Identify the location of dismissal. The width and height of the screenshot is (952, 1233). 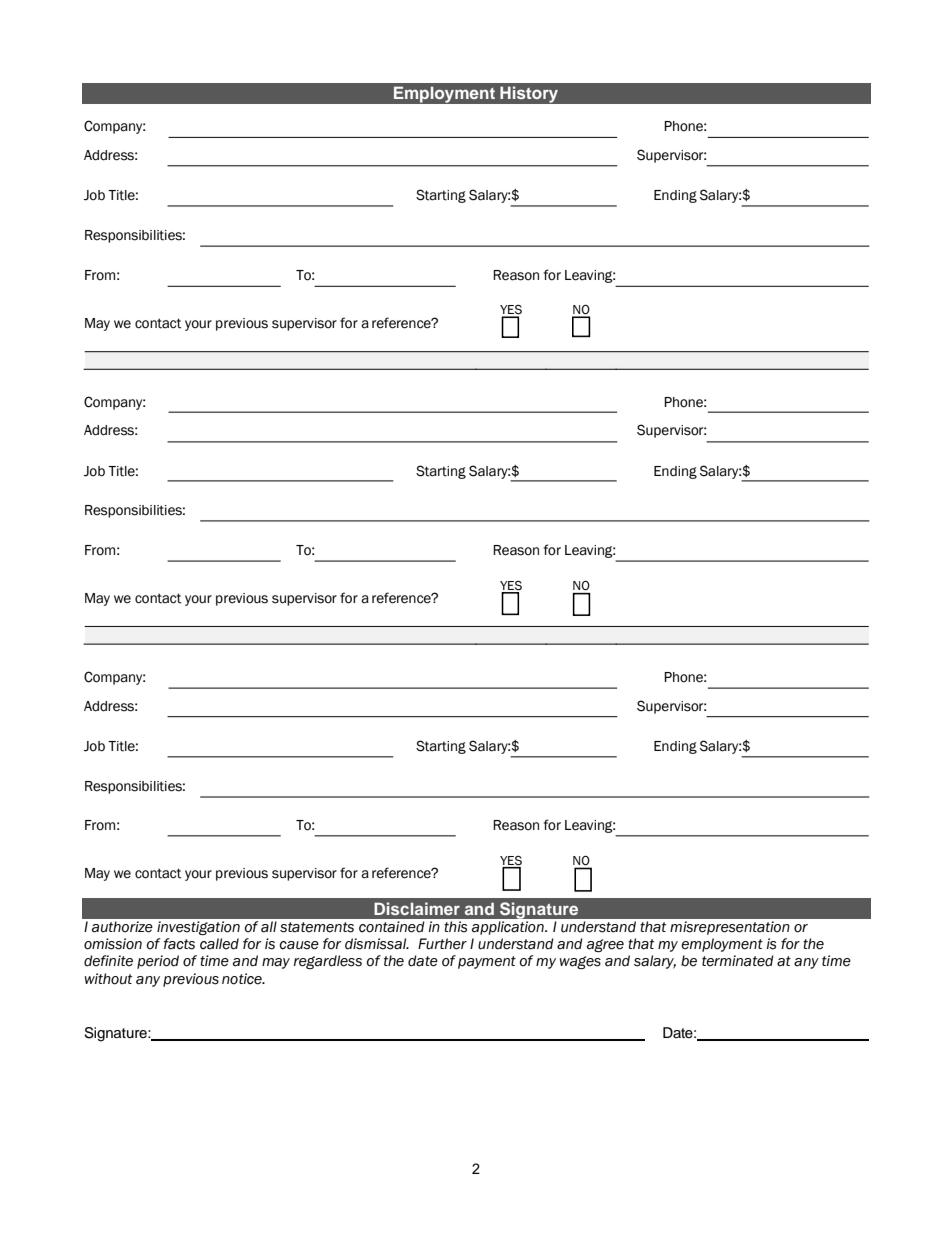
(377, 944).
